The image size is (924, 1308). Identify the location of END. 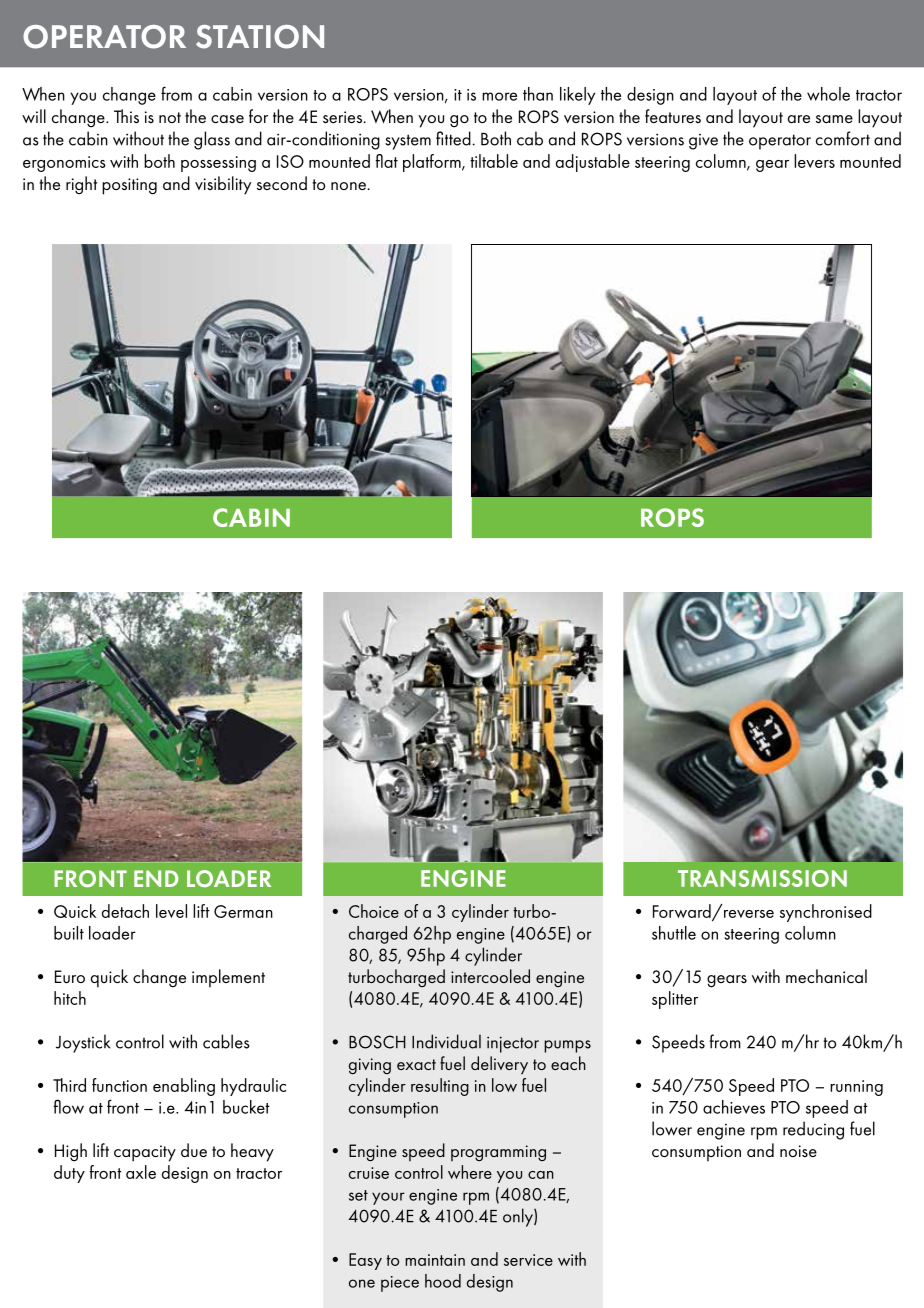
(156, 878).
